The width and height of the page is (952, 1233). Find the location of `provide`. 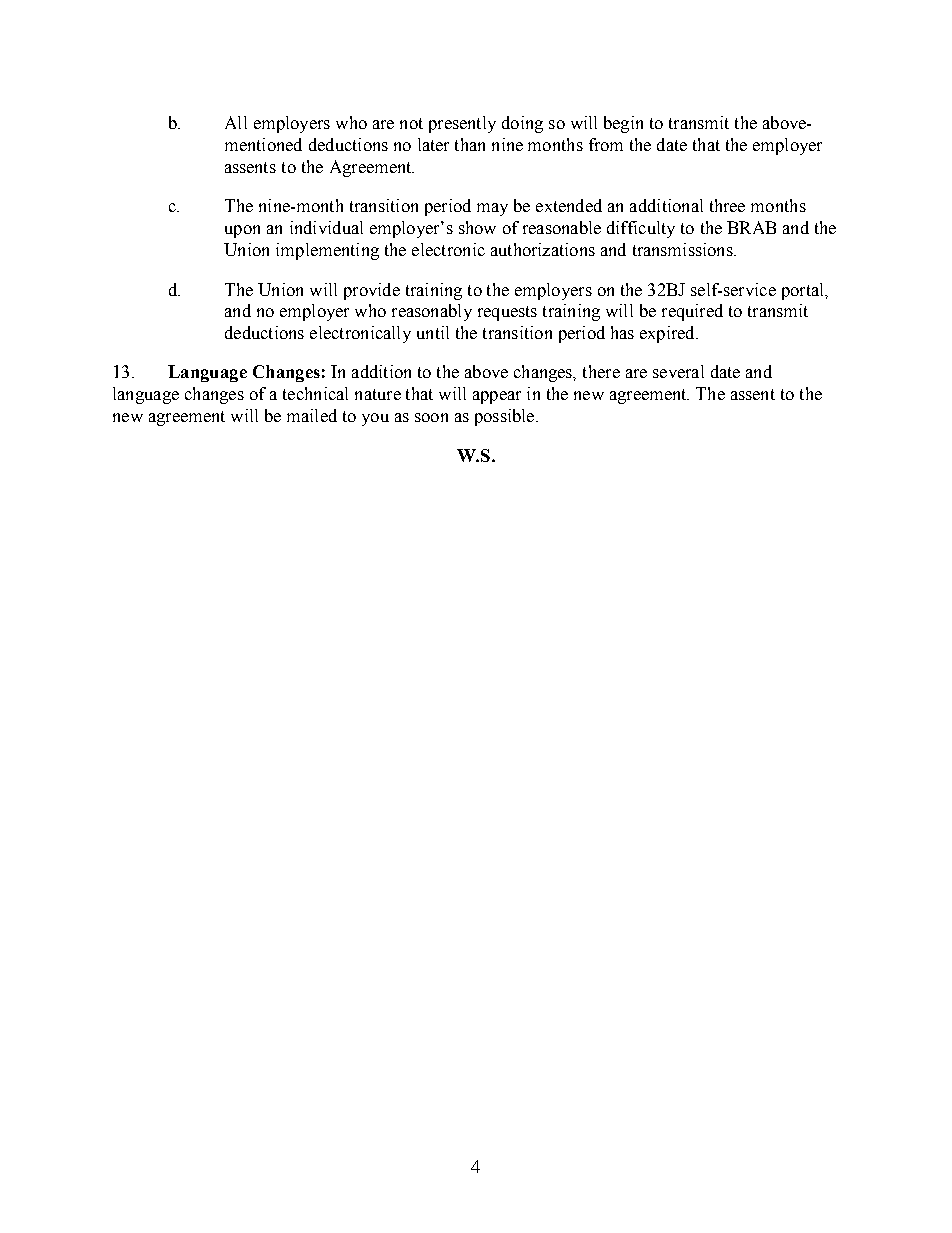

provide is located at coordinates (372, 291).
